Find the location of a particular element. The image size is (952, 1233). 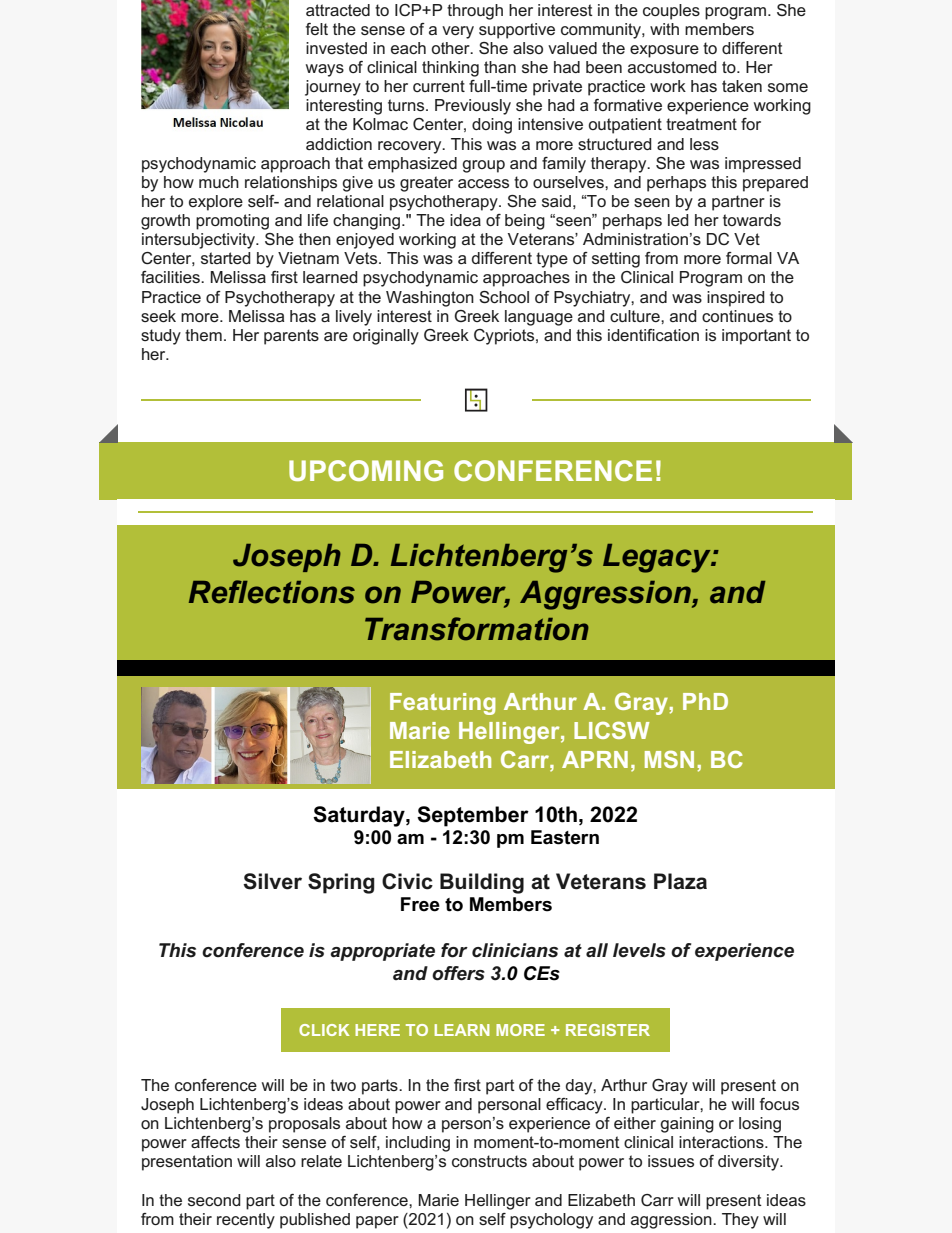

felt is located at coordinates (317, 29).
